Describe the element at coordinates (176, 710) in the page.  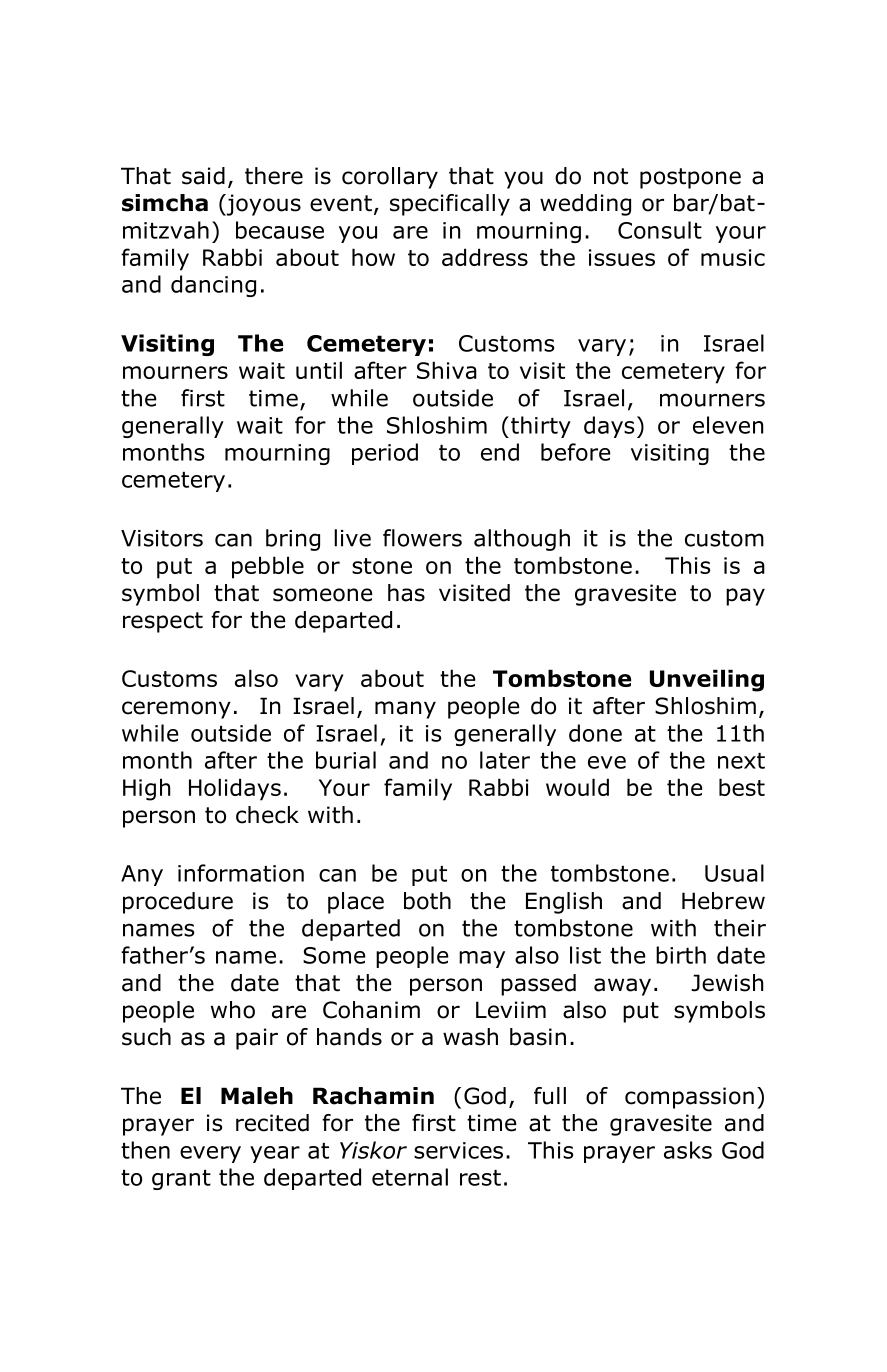
I see `ceremony` at that location.
